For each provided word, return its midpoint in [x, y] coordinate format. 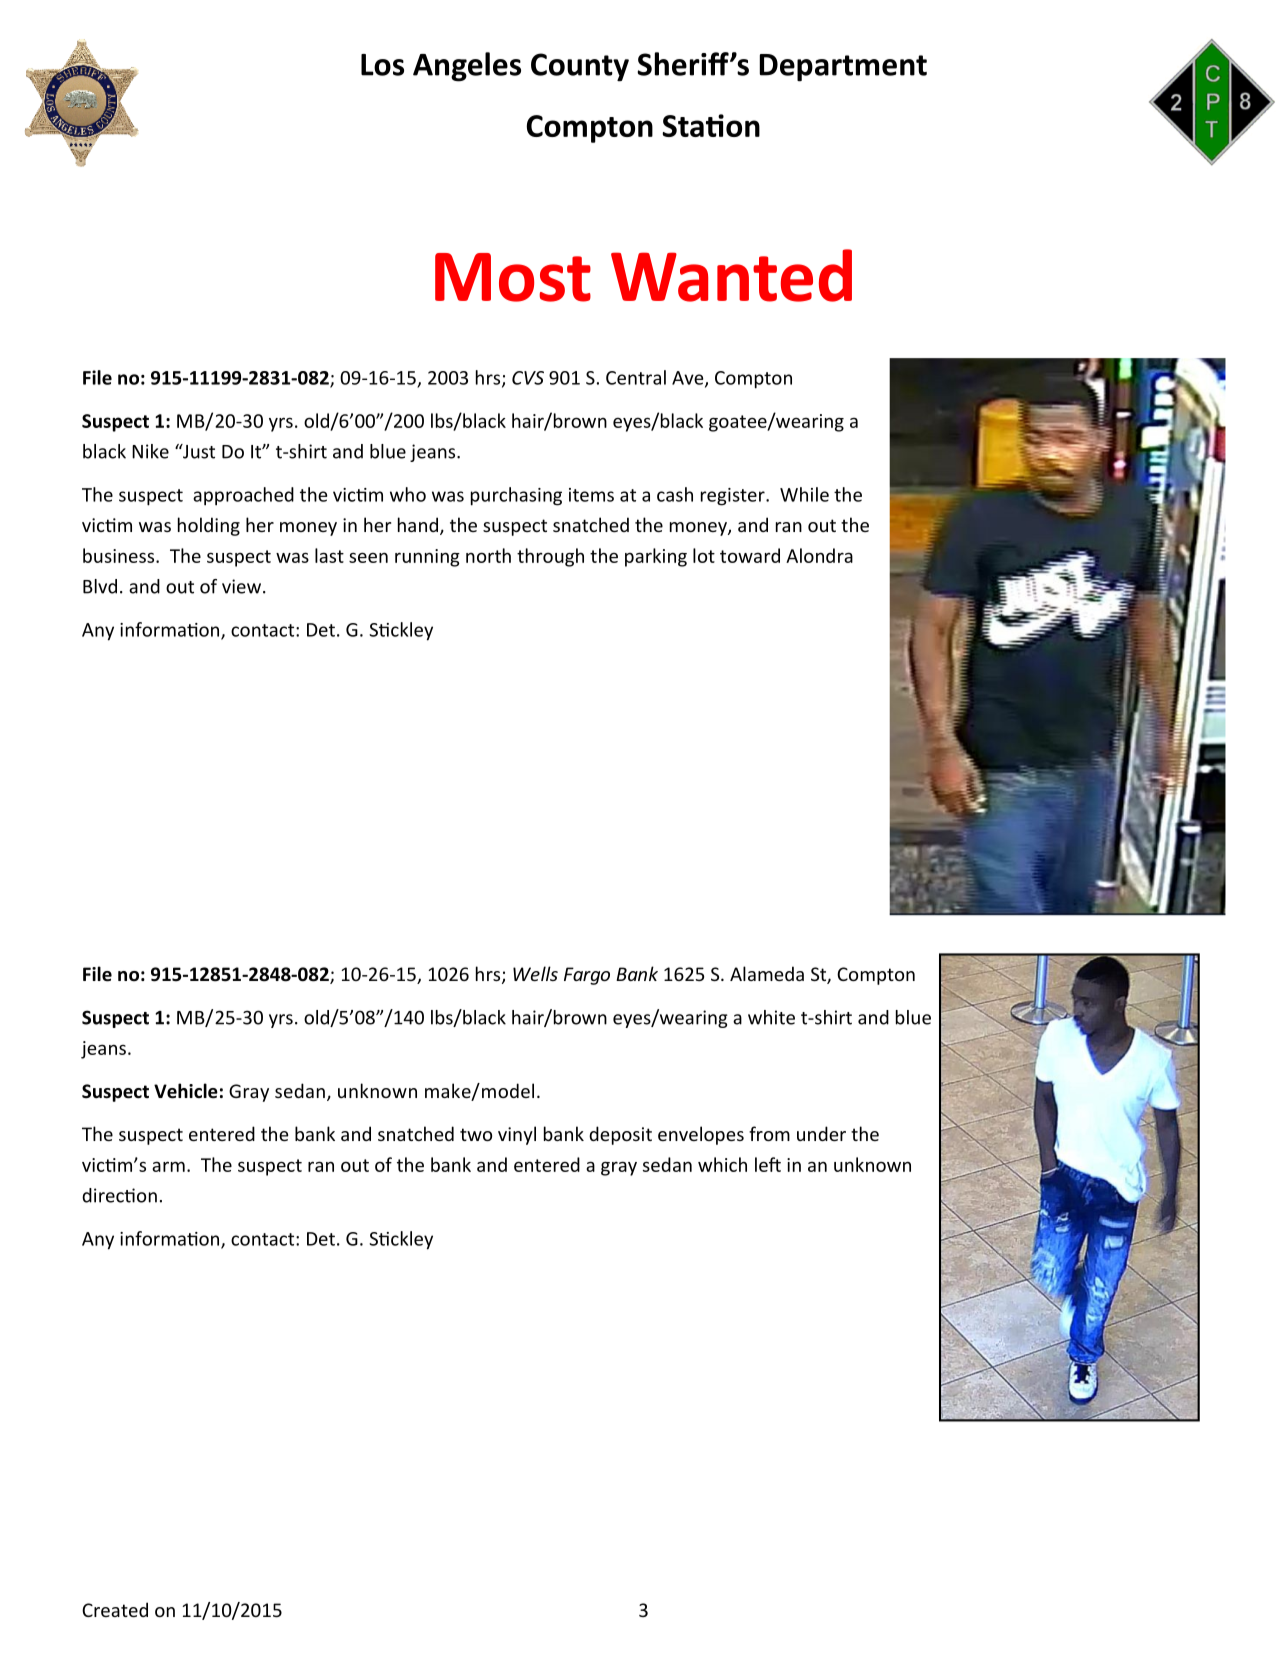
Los [382, 65]
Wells [535, 973]
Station [711, 125]
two [476, 1134]
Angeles [467, 67]
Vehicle [186, 1091]
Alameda [767, 973]
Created [115, 1609]
